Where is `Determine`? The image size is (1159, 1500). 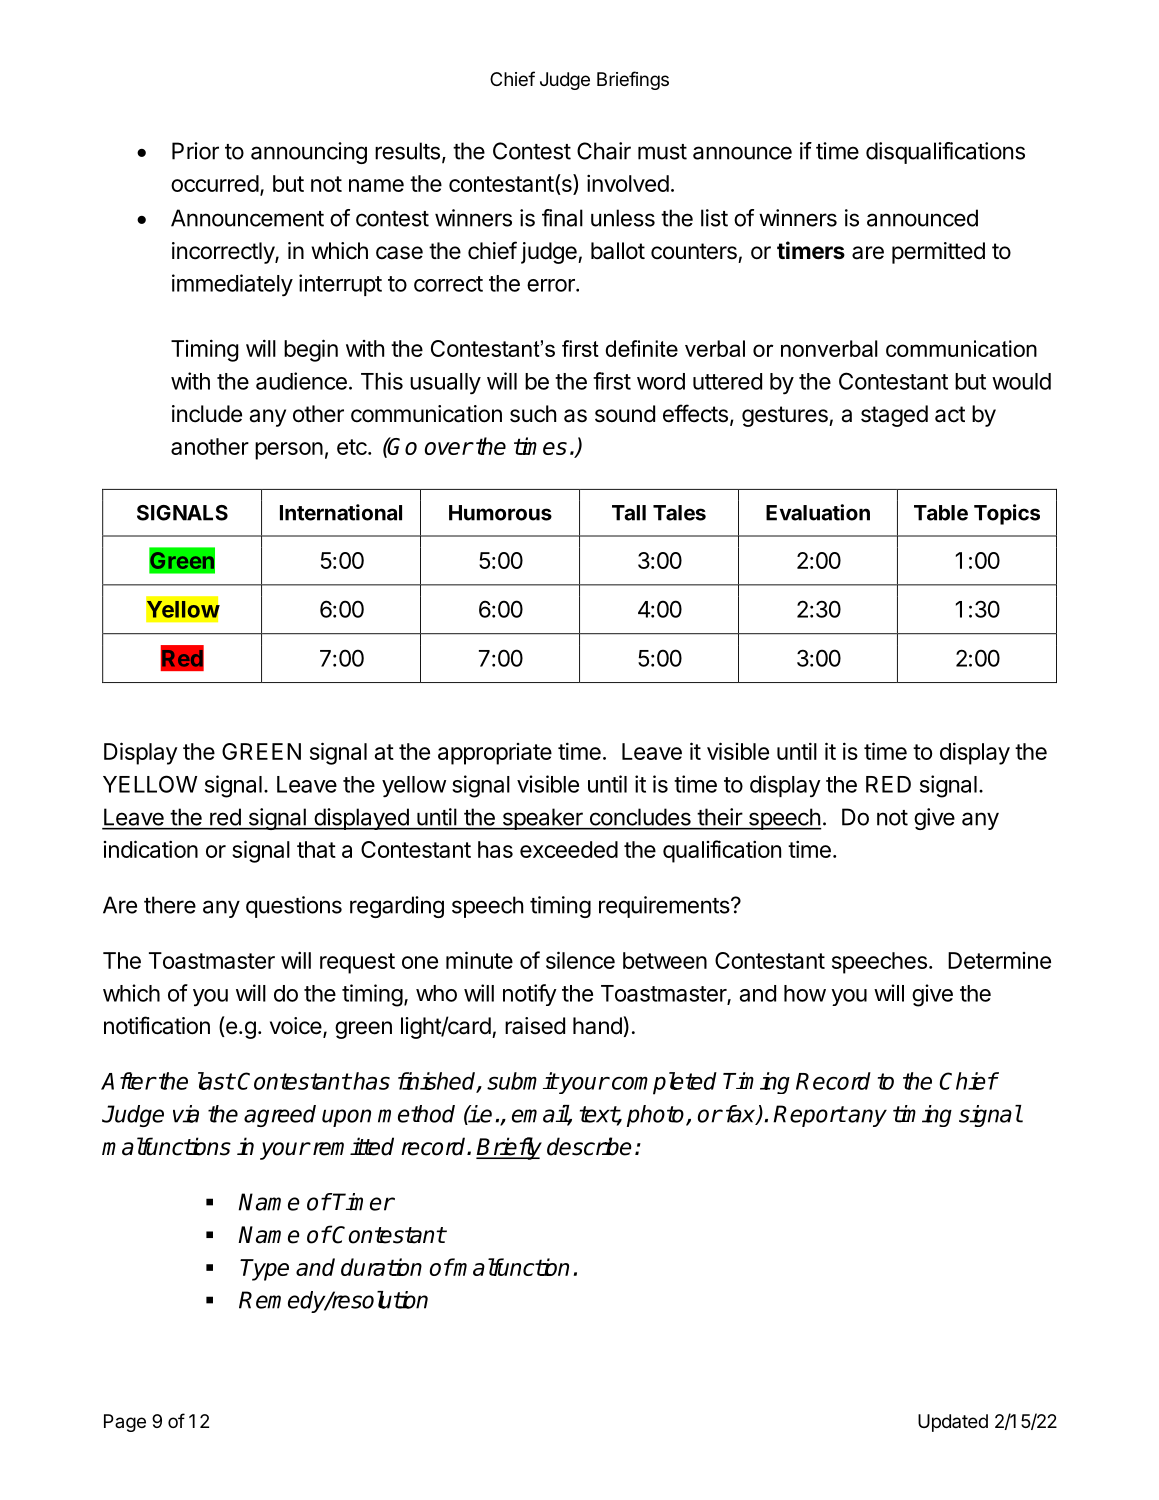
Determine is located at coordinates (999, 960).
